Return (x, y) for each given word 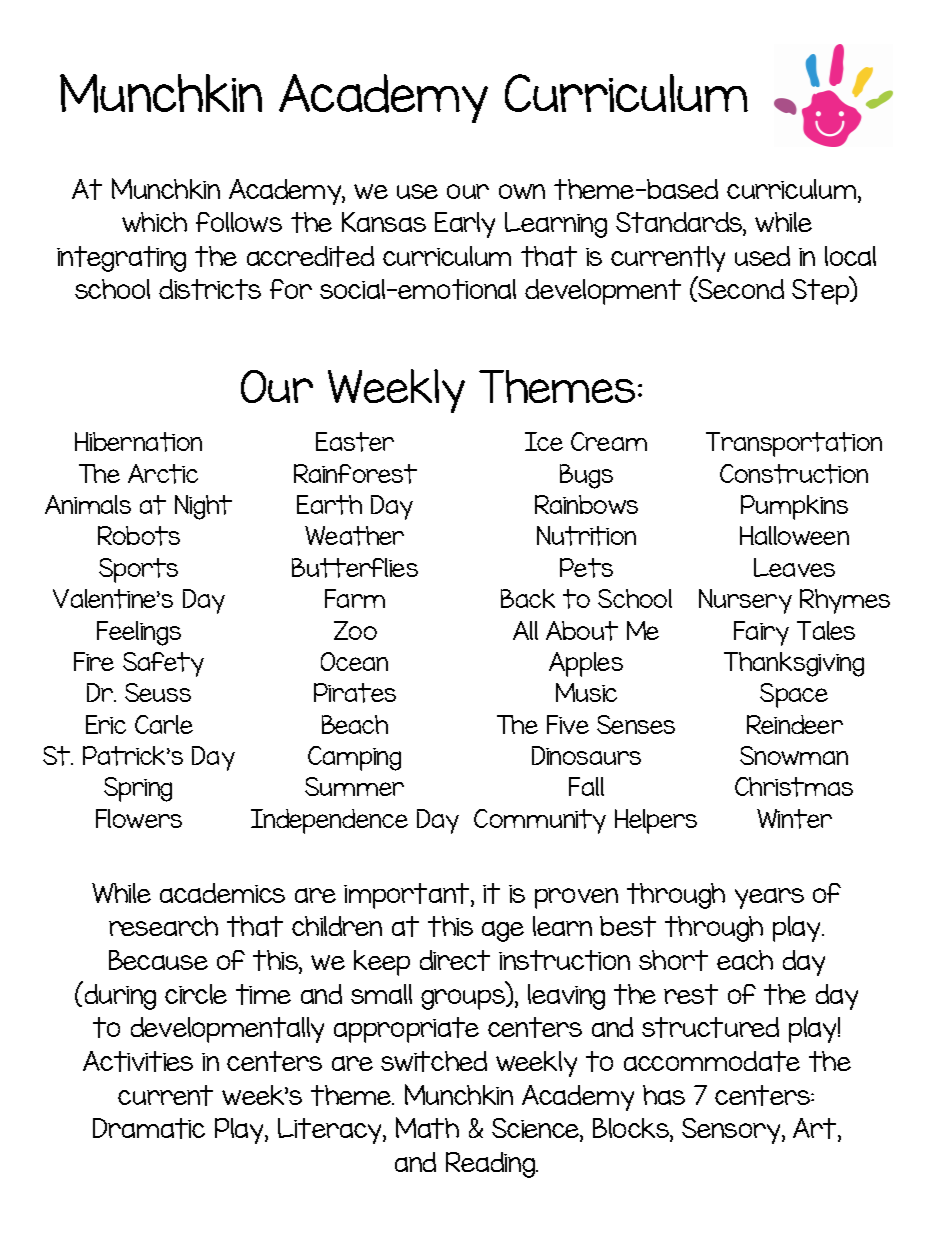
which (154, 222)
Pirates (355, 693)
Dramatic (149, 1128)
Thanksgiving (794, 664)
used (762, 256)
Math (427, 1128)
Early (465, 225)
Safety (163, 664)
